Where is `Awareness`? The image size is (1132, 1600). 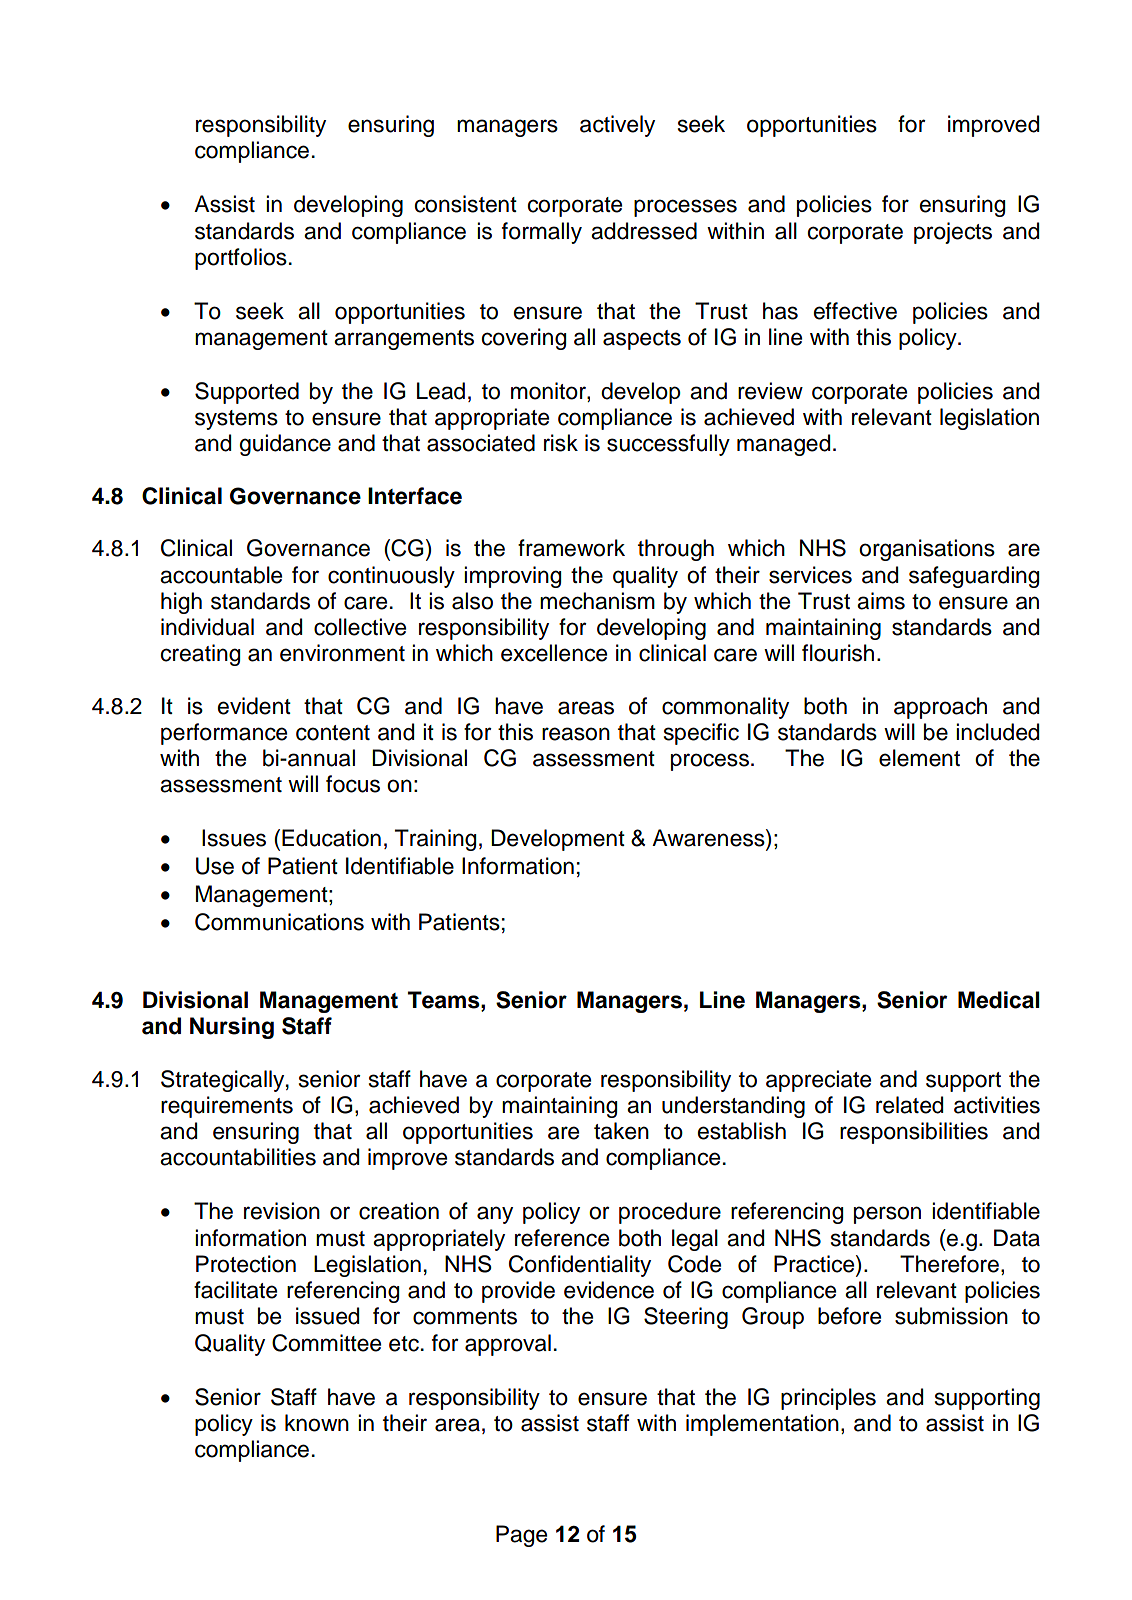
Awareness is located at coordinates (709, 838).
